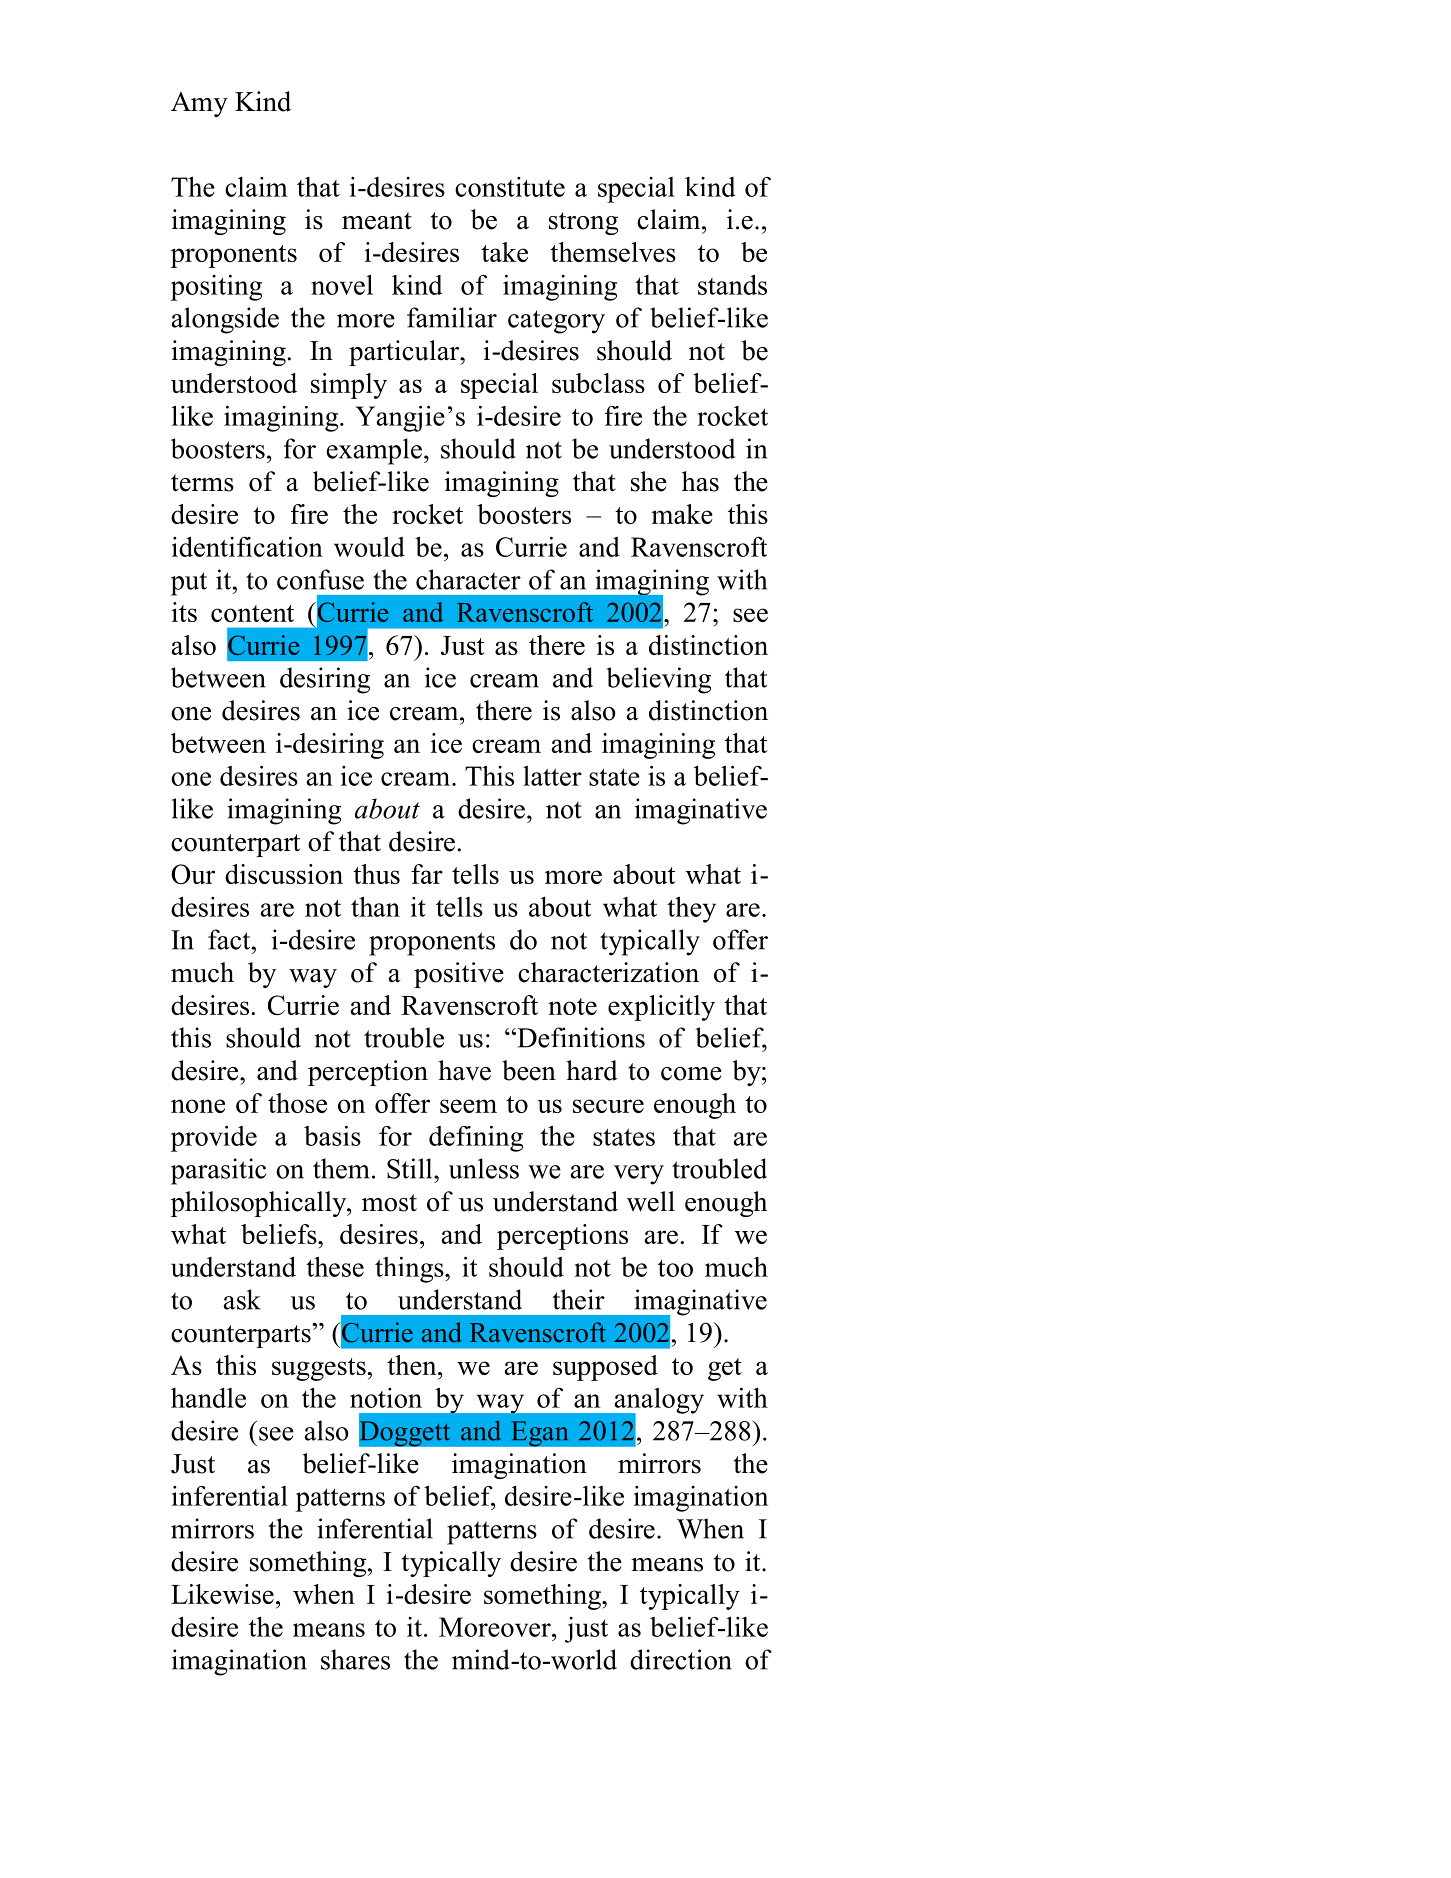 The height and width of the screenshot is (1878, 1451). Describe the element at coordinates (199, 104) in the screenshot. I see `Amy` at that location.
